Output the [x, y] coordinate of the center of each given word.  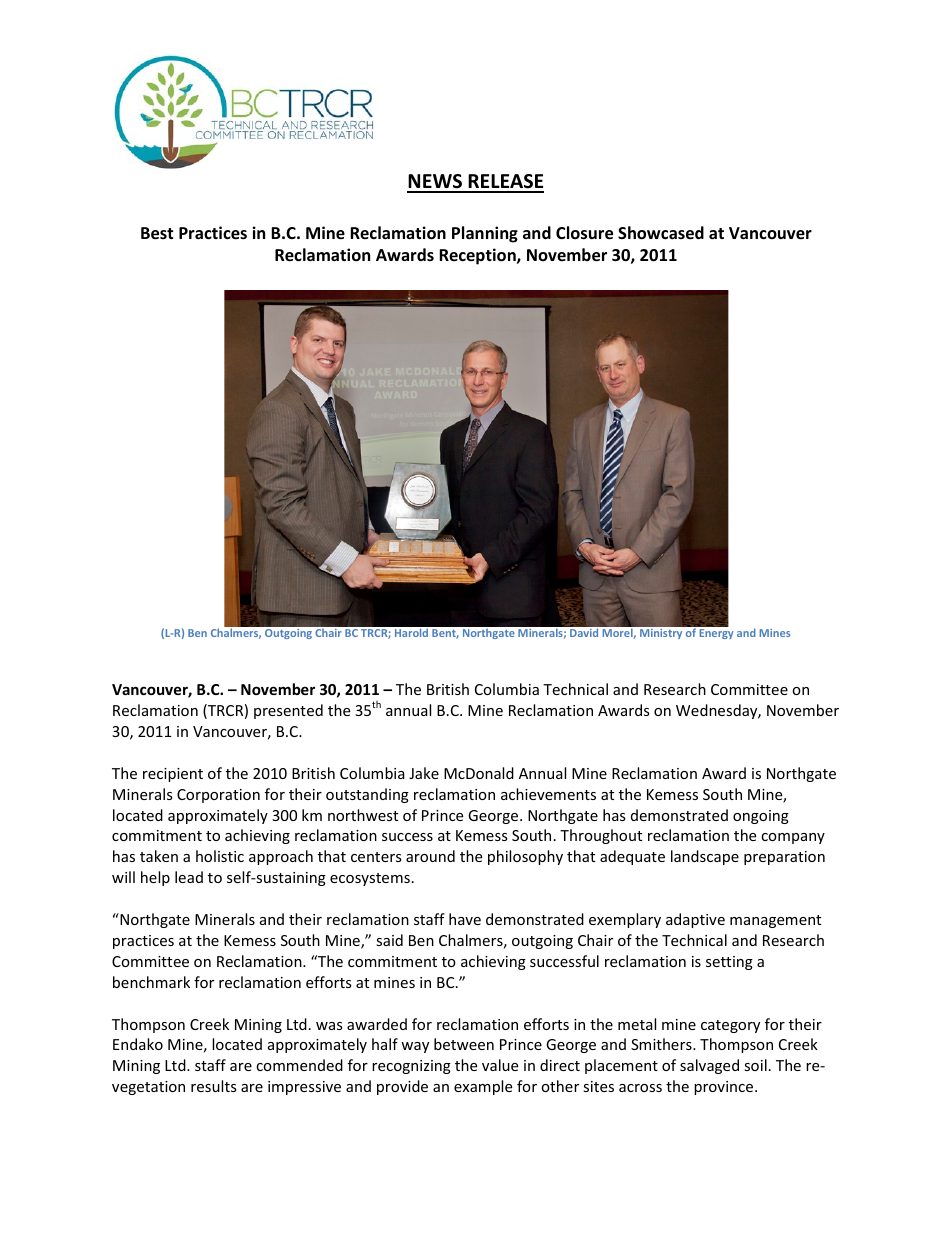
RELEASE [505, 183]
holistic [220, 856]
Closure [584, 233]
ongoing [761, 817]
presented [288, 711]
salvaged [709, 1066]
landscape [705, 857]
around [430, 856]
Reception [478, 256]
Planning [485, 234]
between [464, 1044]
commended [299, 1065]
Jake [424, 773]
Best [157, 233]
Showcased [661, 233]
